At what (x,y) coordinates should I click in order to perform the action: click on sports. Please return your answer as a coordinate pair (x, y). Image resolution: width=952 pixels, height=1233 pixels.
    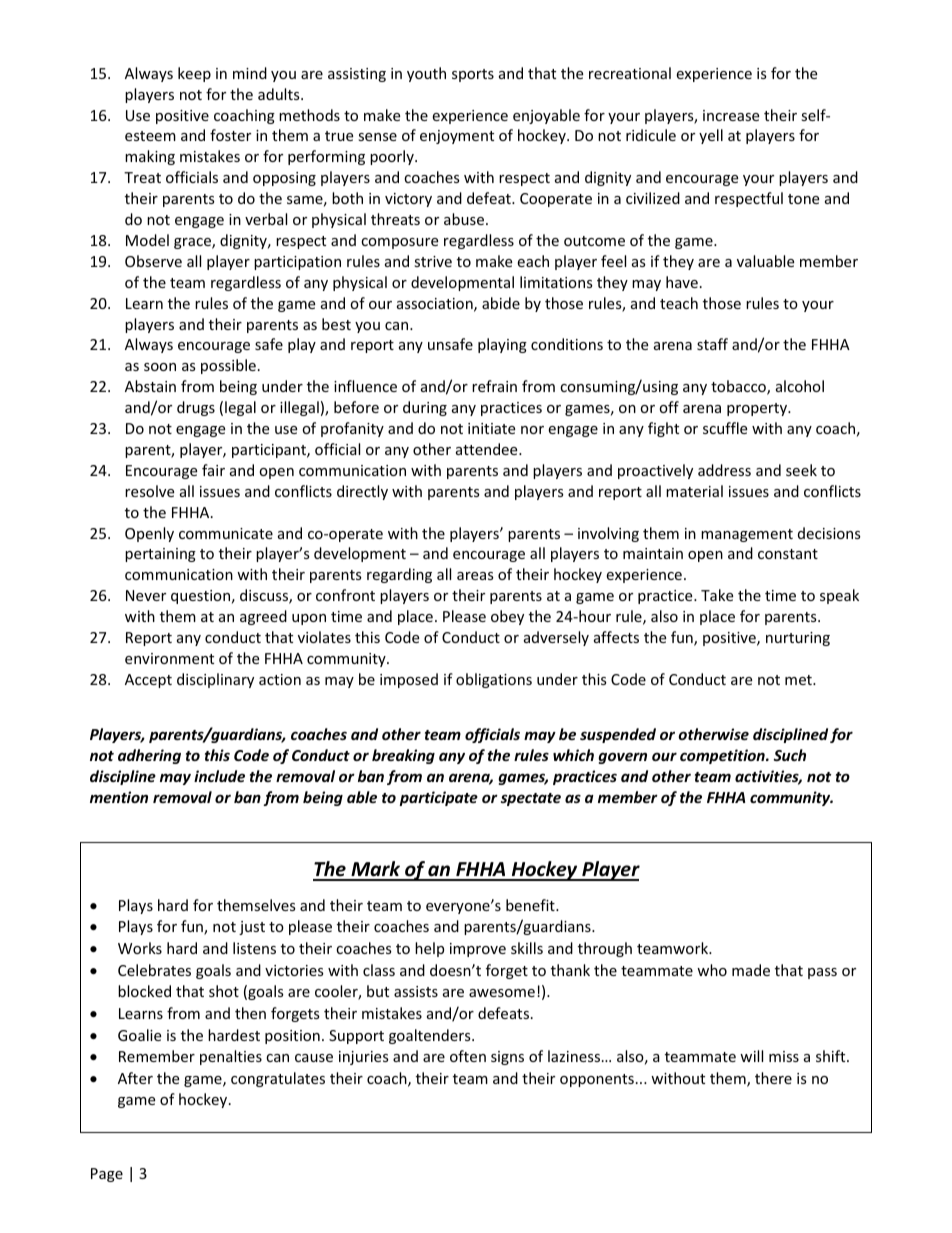
    Looking at the image, I should click on (473, 75).
